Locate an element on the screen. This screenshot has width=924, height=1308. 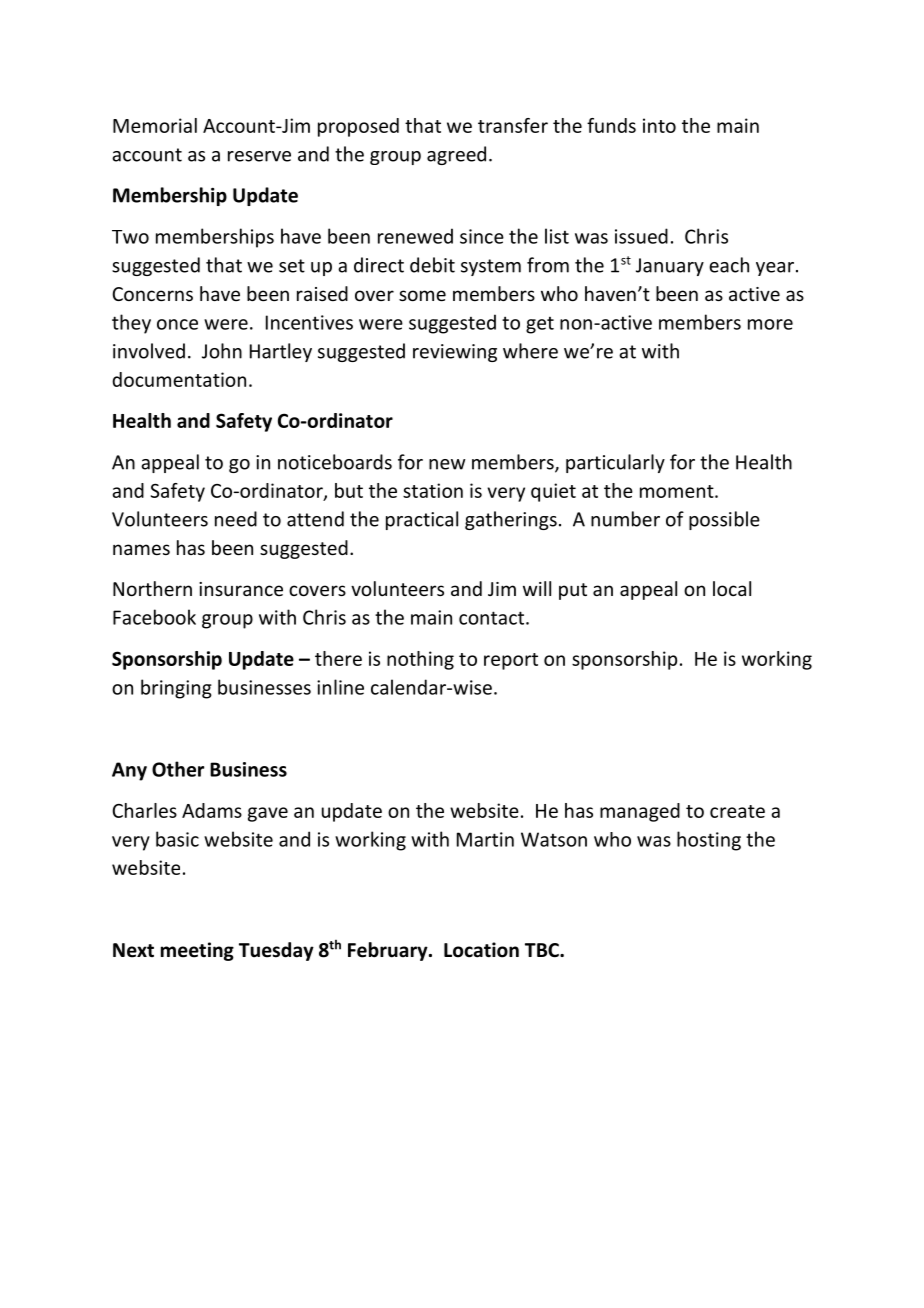
reviewing is located at coordinates (455, 353).
